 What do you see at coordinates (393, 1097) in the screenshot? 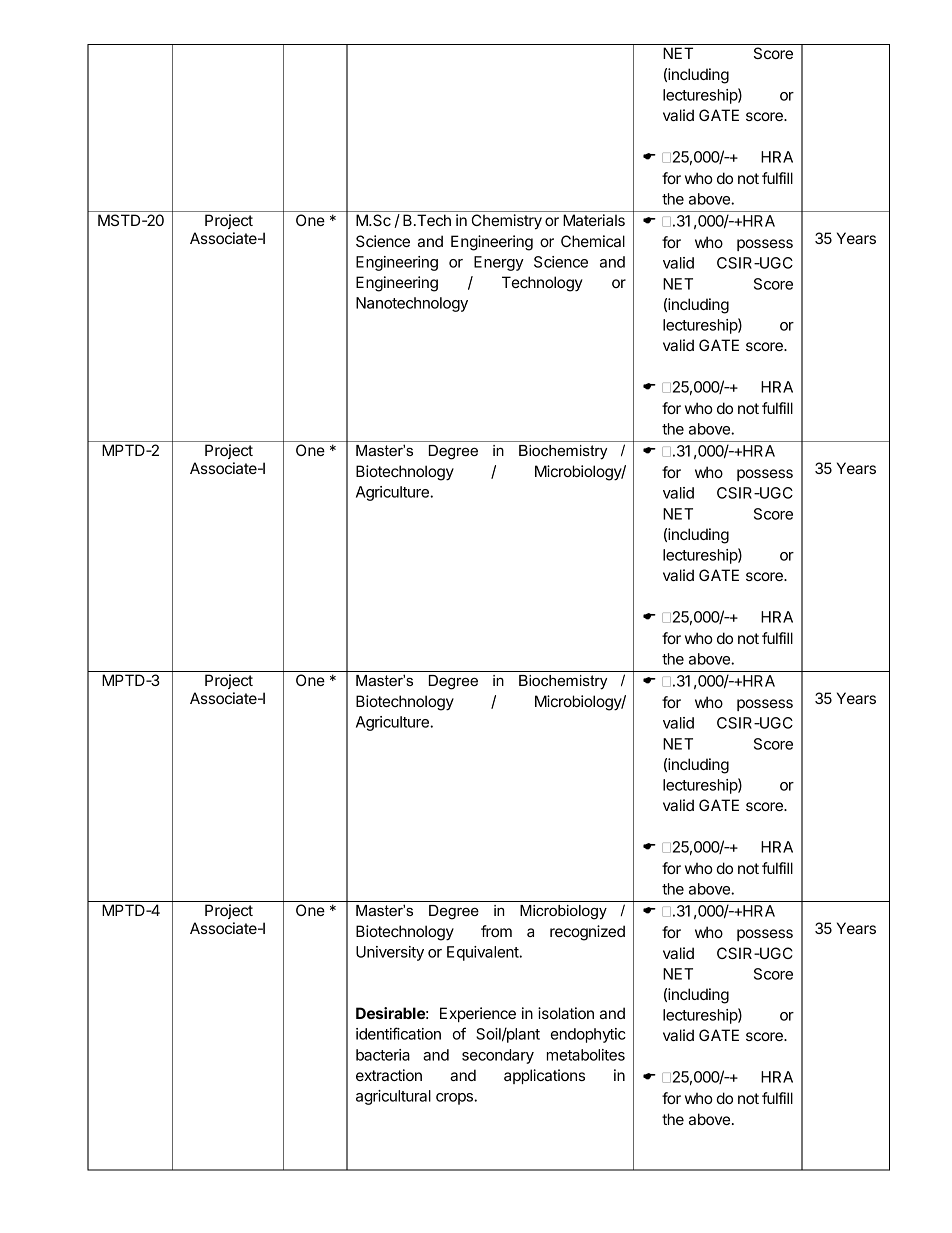
I see `agricultural` at bounding box center [393, 1097].
